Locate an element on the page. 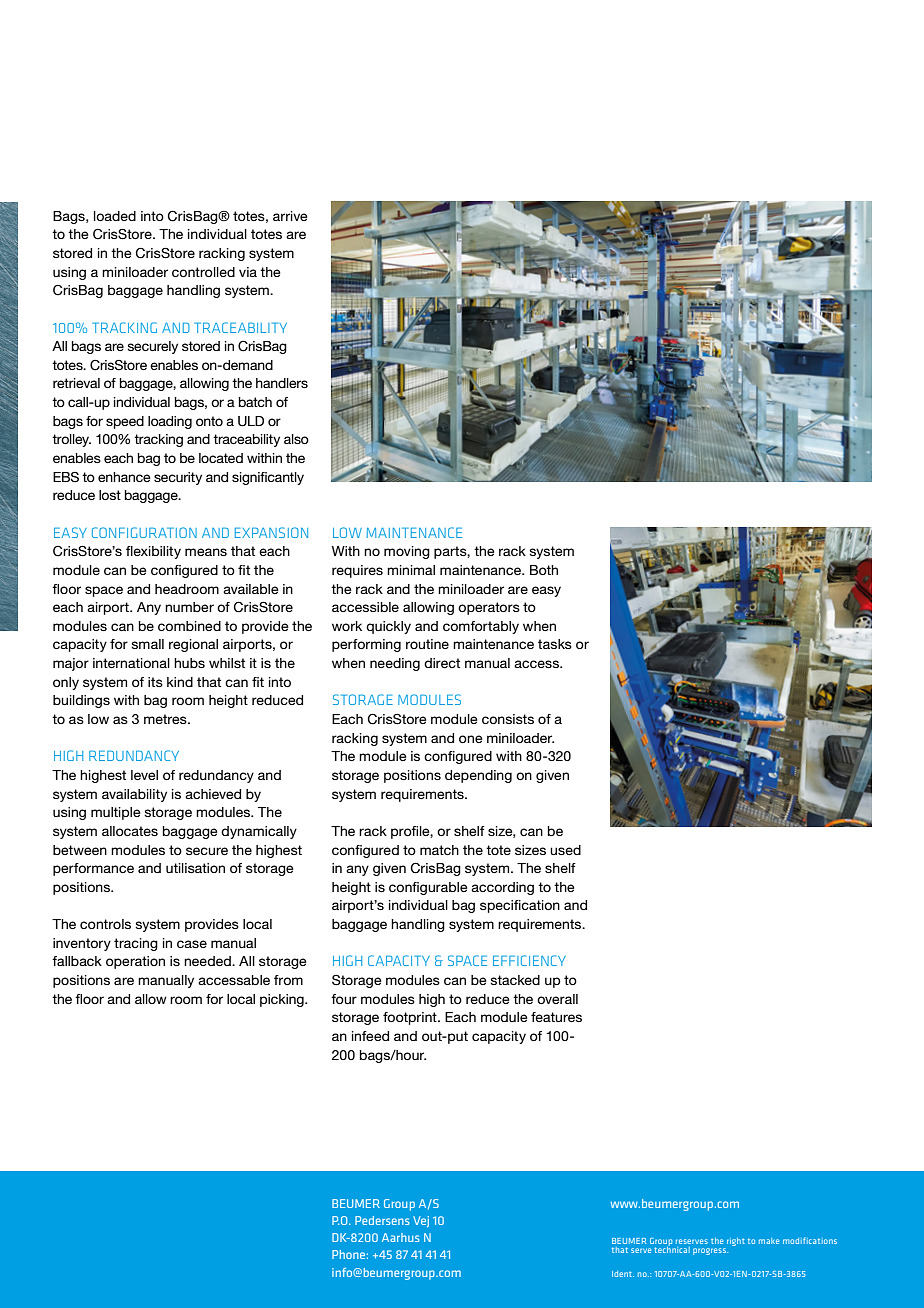 This document has width=924, height=1308. flexibility is located at coordinates (153, 552).
